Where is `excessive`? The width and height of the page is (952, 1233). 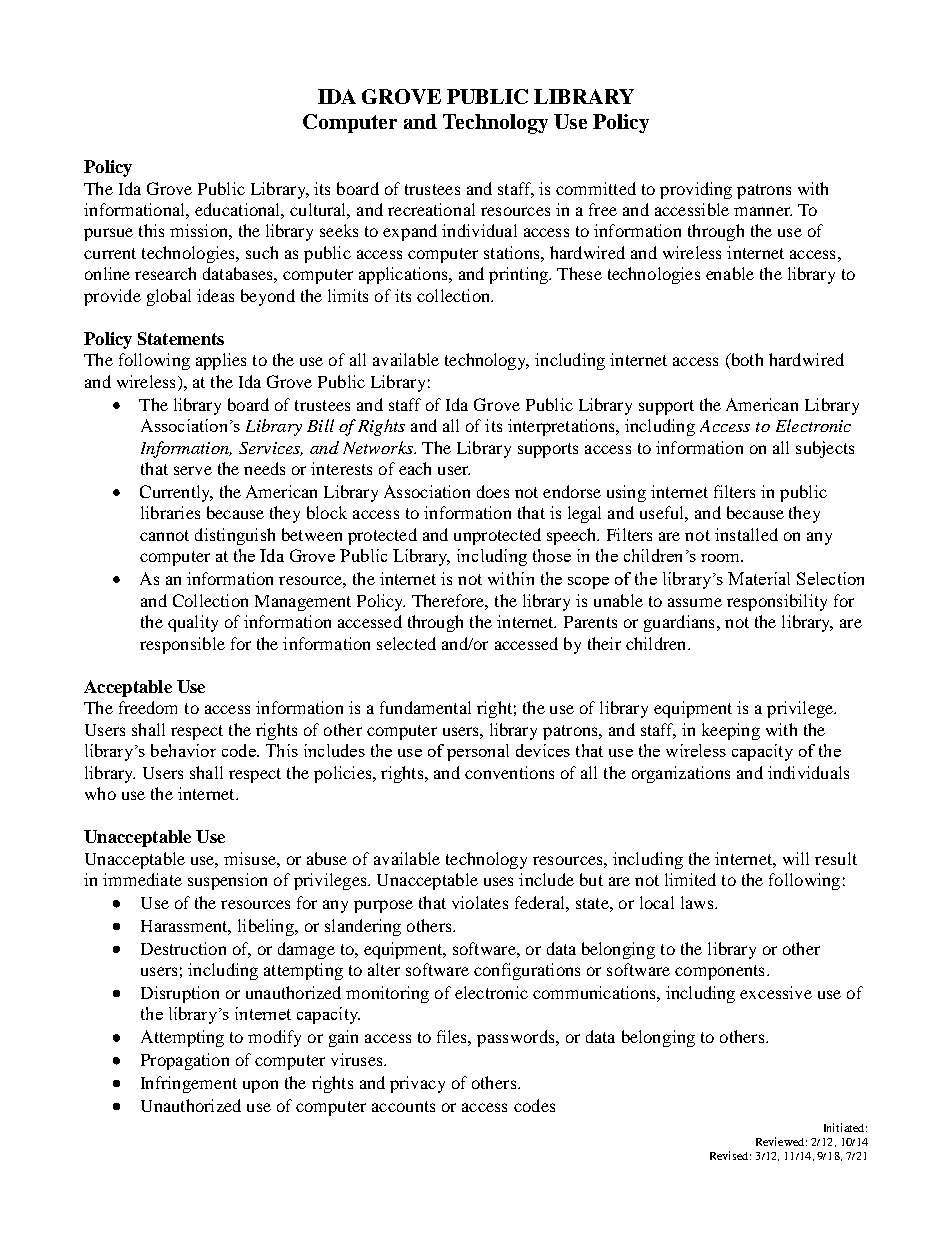
excessive is located at coordinates (776, 992).
